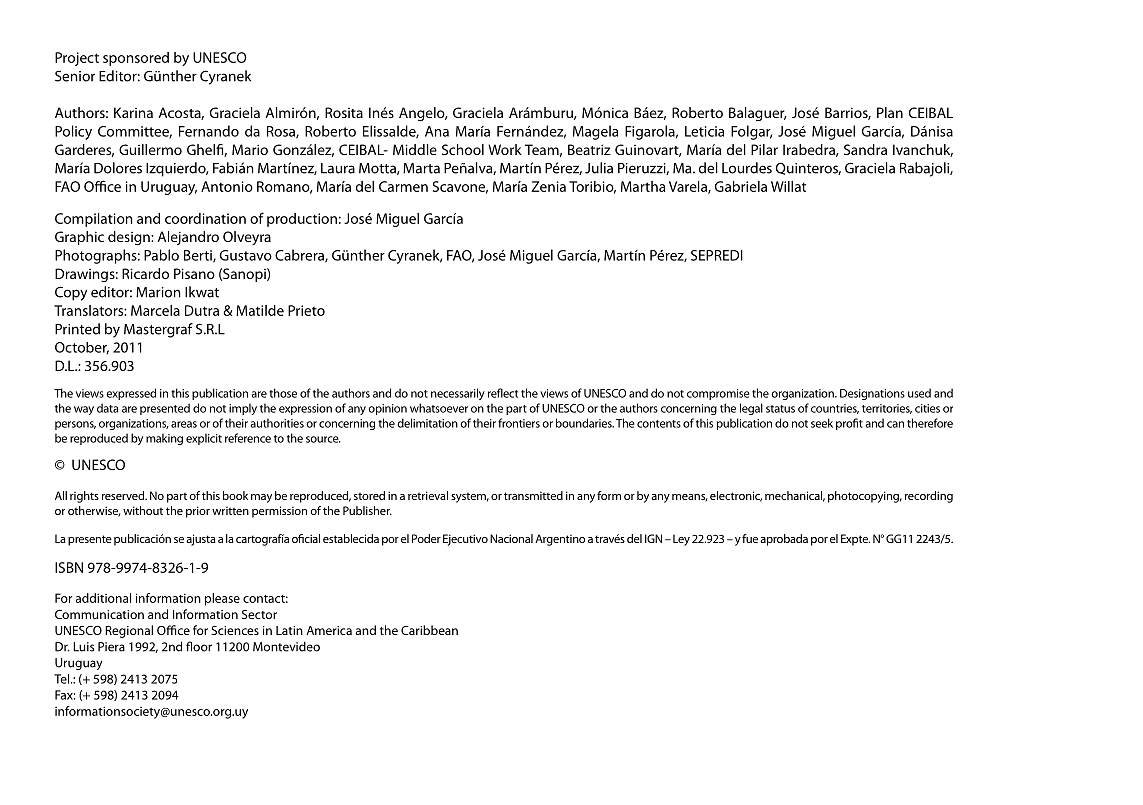  Describe the element at coordinates (429, 630) in the document. I see `Caribbean` at that location.
